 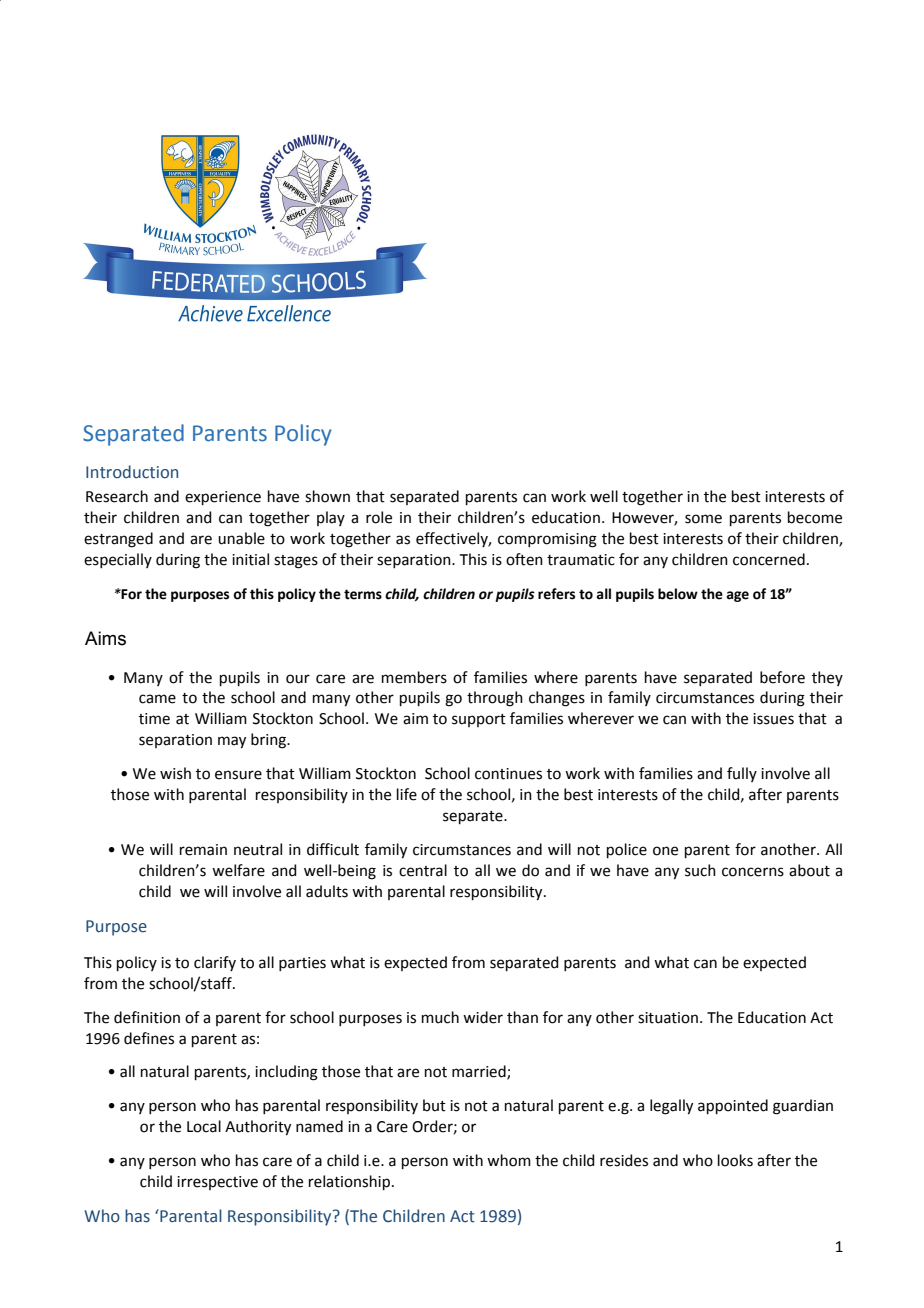 I want to click on clarify, so click(x=215, y=963).
